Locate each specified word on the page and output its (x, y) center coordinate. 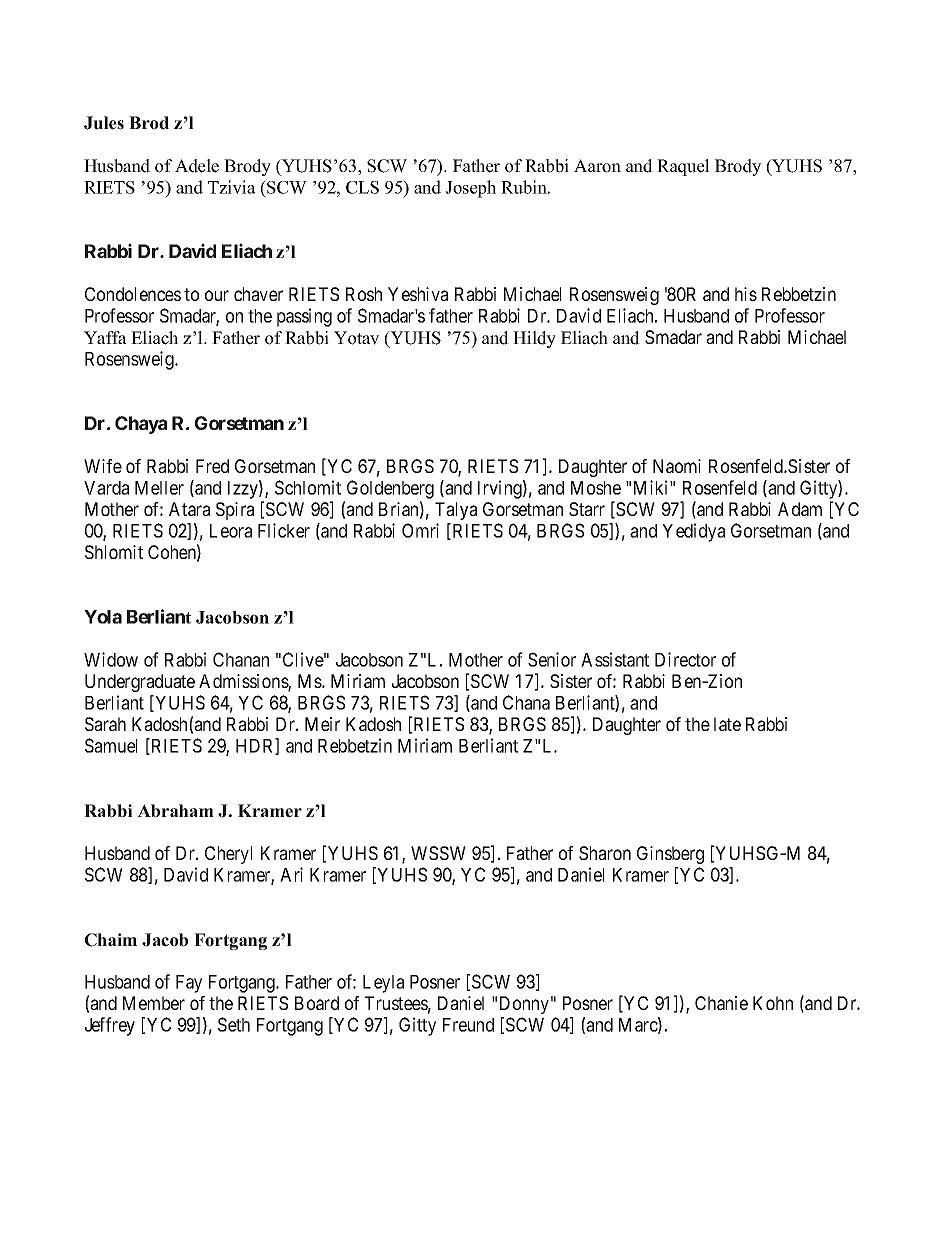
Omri (420, 530)
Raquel (683, 167)
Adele (197, 166)
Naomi (677, 466)
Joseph (471, 189)
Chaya (141, 425)
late (727, 724)
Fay (189, 984)
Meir (322, 724)
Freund (468, 1025)
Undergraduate (140, 683)
